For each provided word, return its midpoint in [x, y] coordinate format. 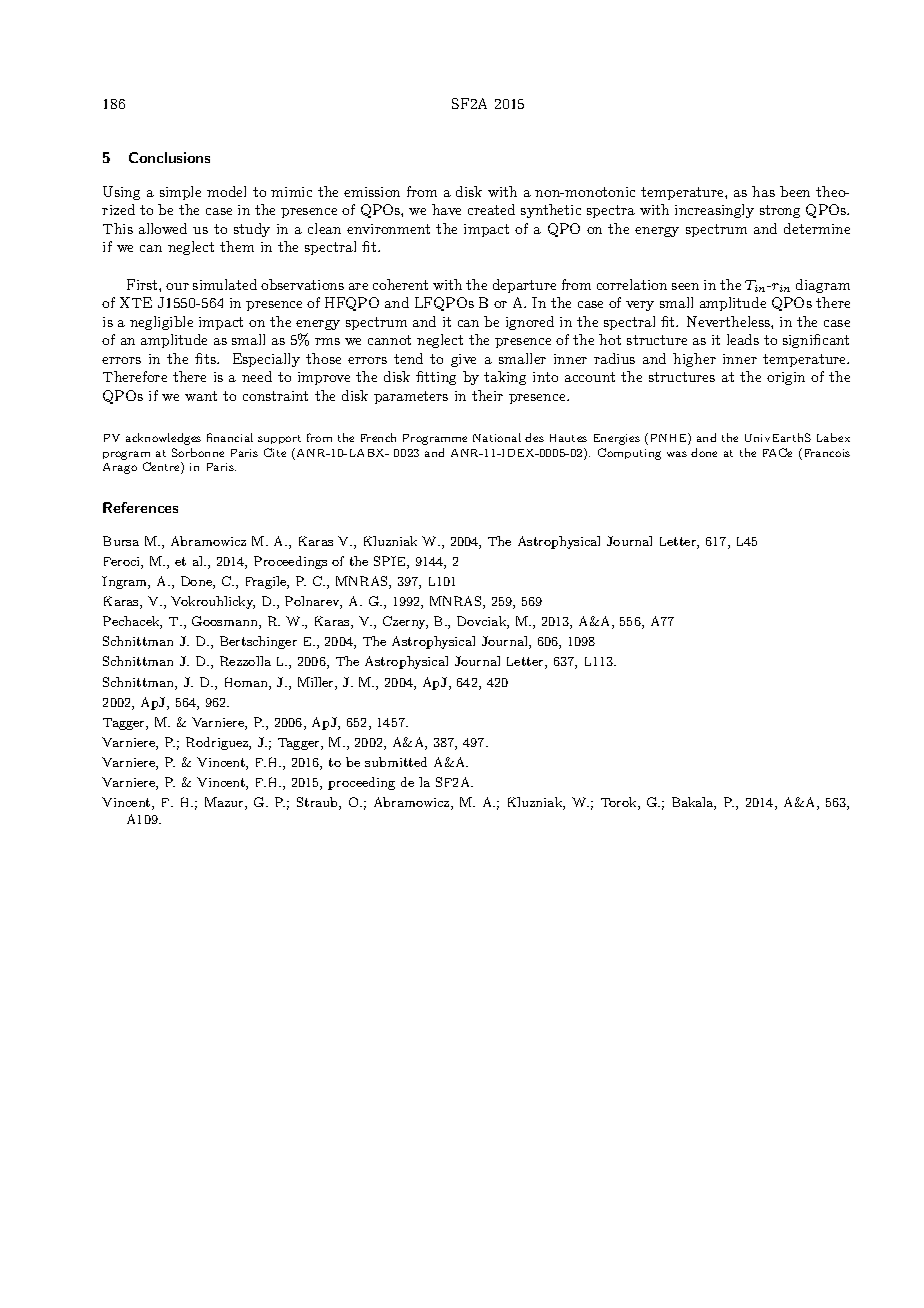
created [491, 209]
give [463, 360]
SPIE [391, 562]
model [226, 191]
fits [206, 358]
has [763, 191]
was [677, 454]
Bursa [121, 541]
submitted [396, 762]
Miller [317, 683]
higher [694, 360]
